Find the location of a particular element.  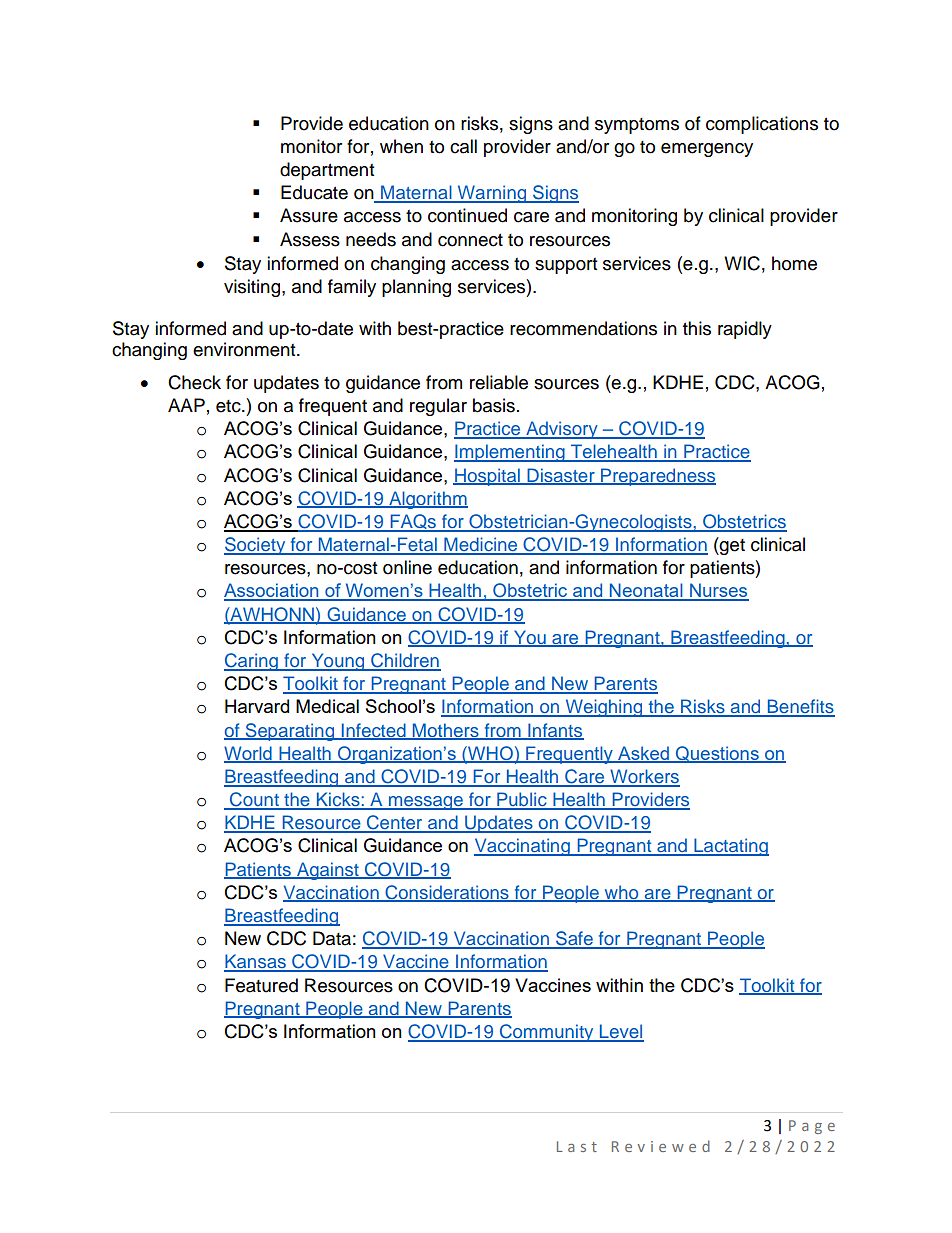

call is located at coordinates (463, 146).
